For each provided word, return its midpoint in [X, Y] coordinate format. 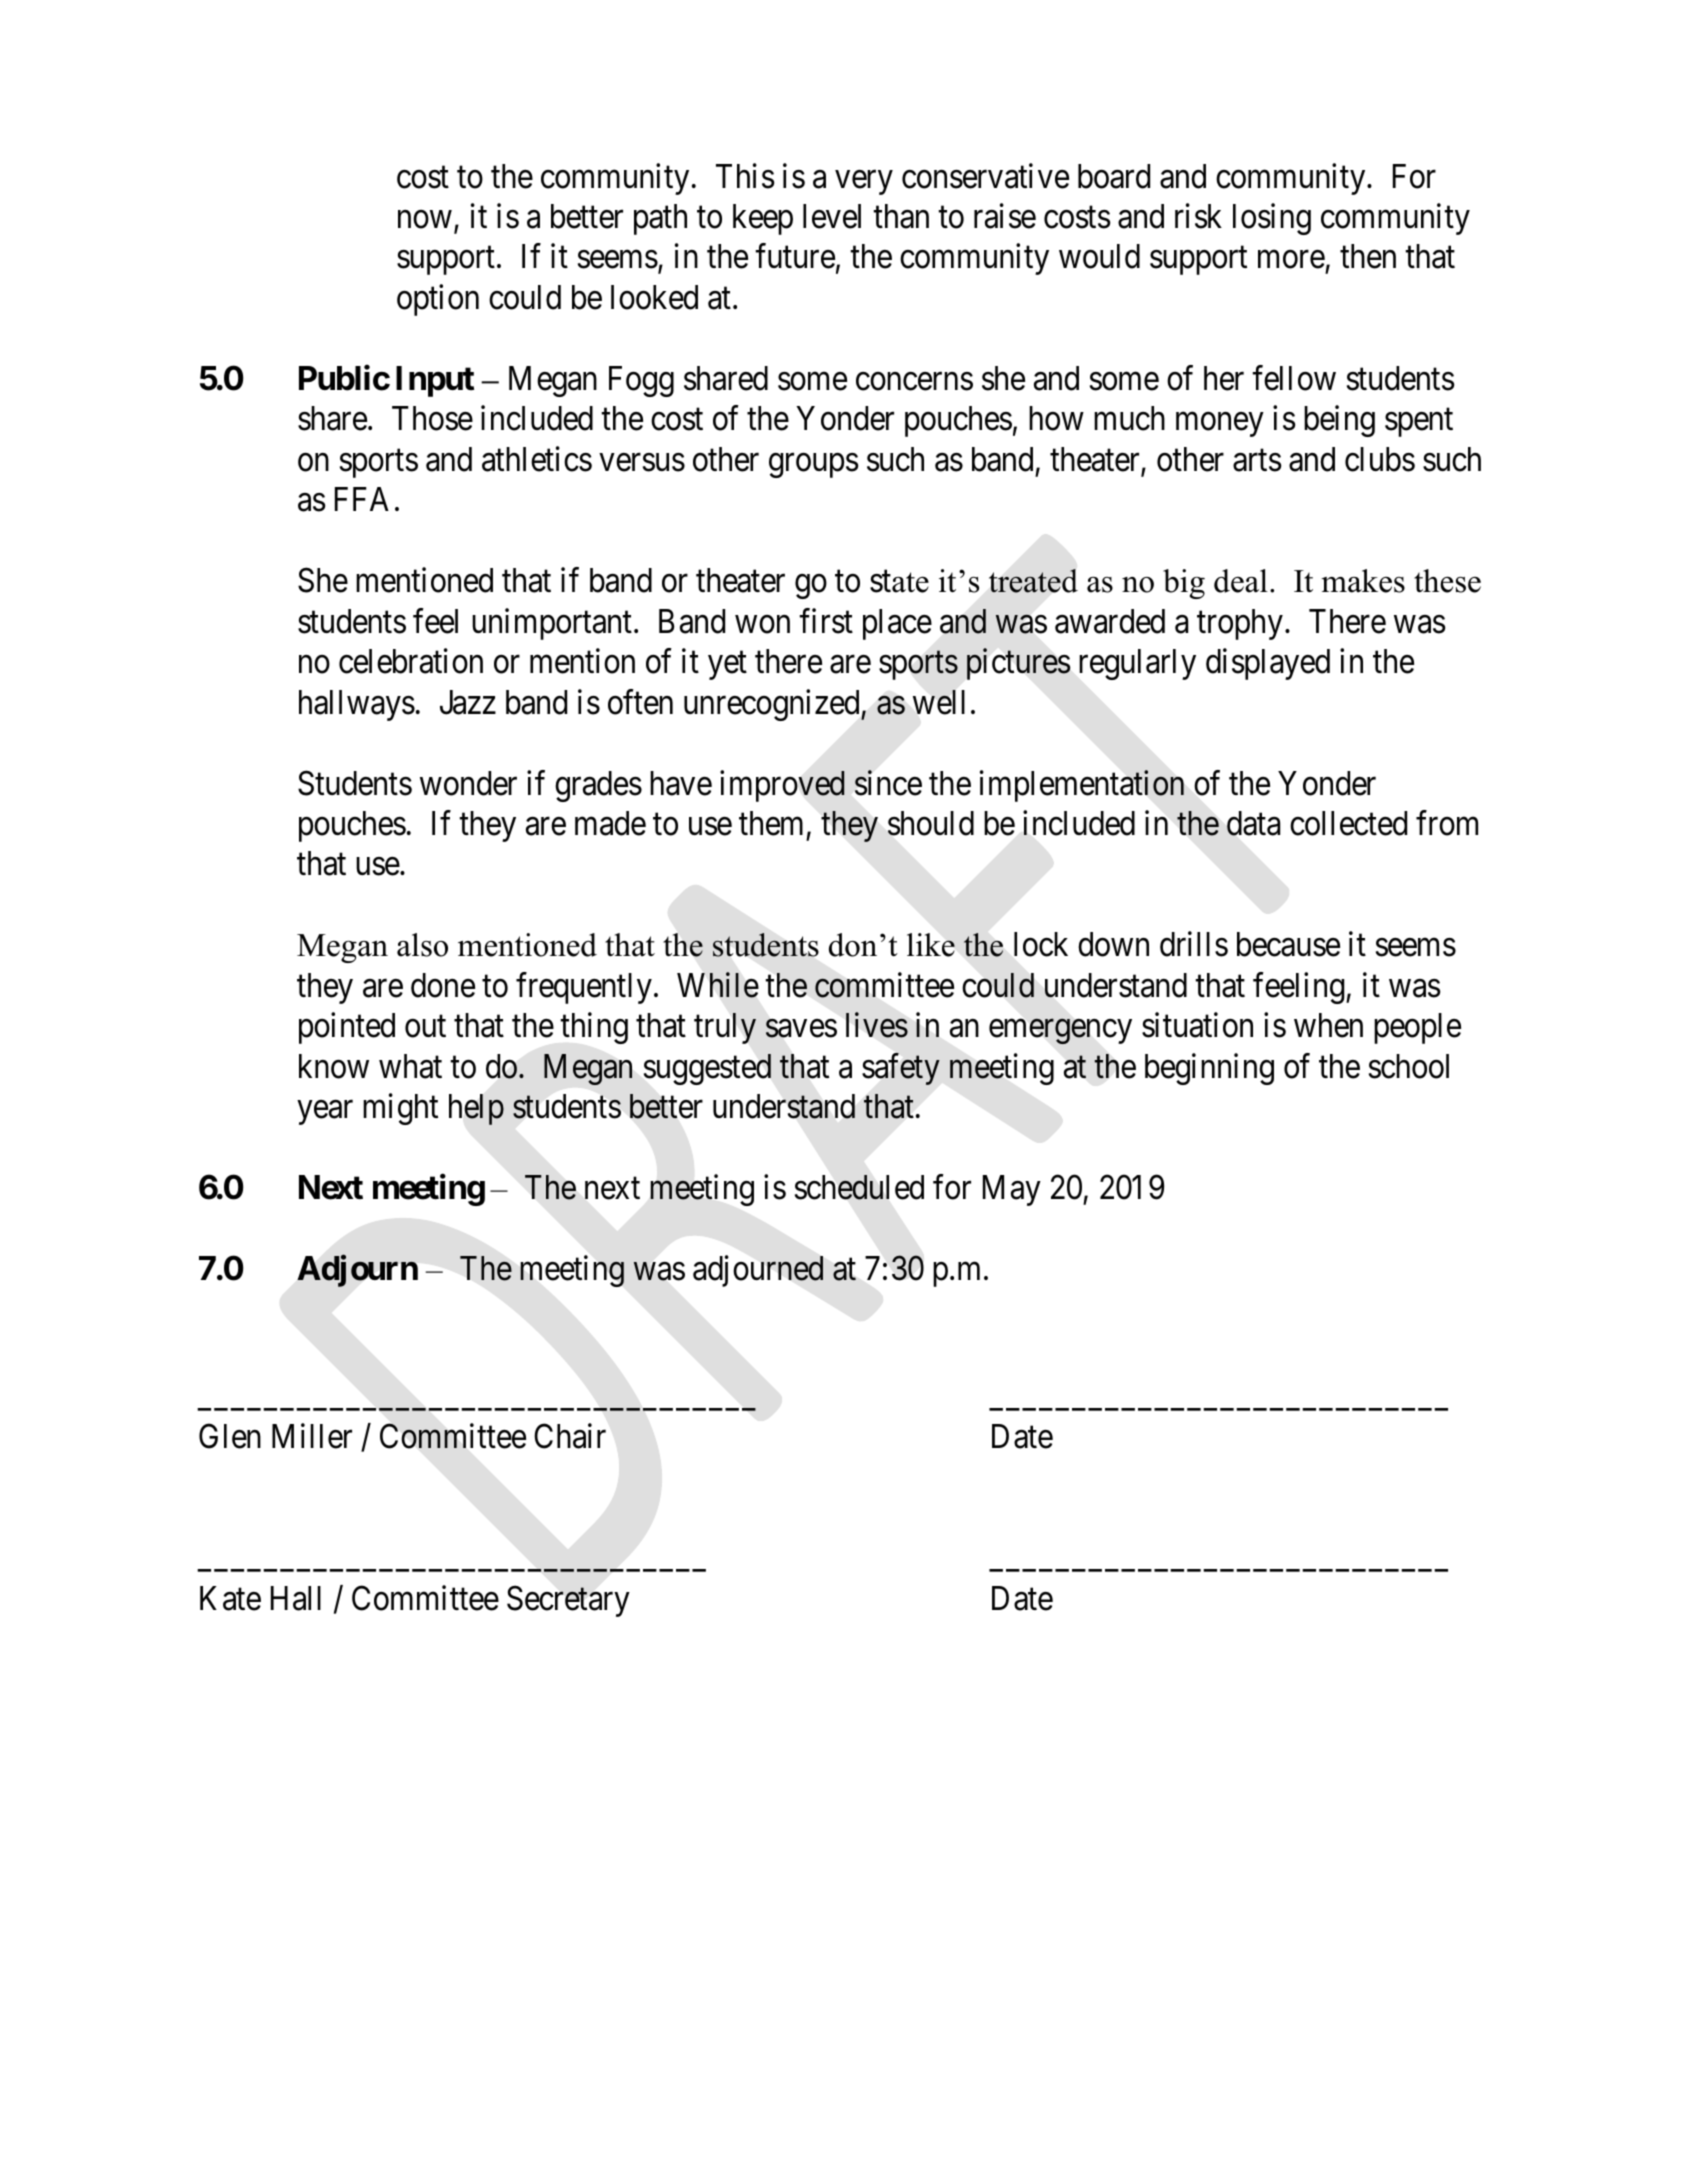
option [438, 300]
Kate [230, 1598]
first [826, 621]
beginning [1209, 1069]
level [832, 216]
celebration [411, 661]
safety [901, 1069]
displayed [1268, 664]
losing [1272, 219]
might [400, 1109]
